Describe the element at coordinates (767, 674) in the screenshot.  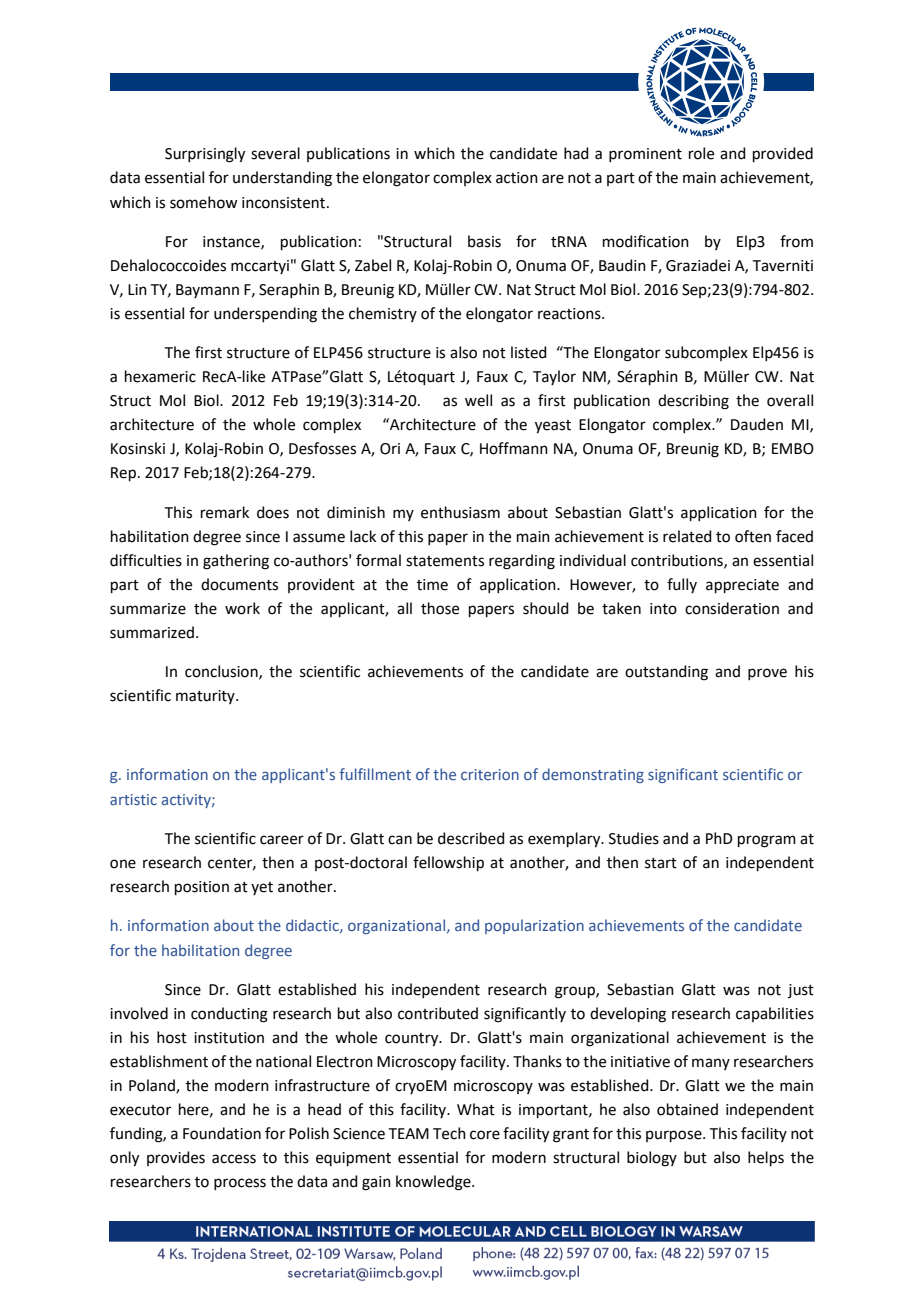
I see `prove` at that location.
